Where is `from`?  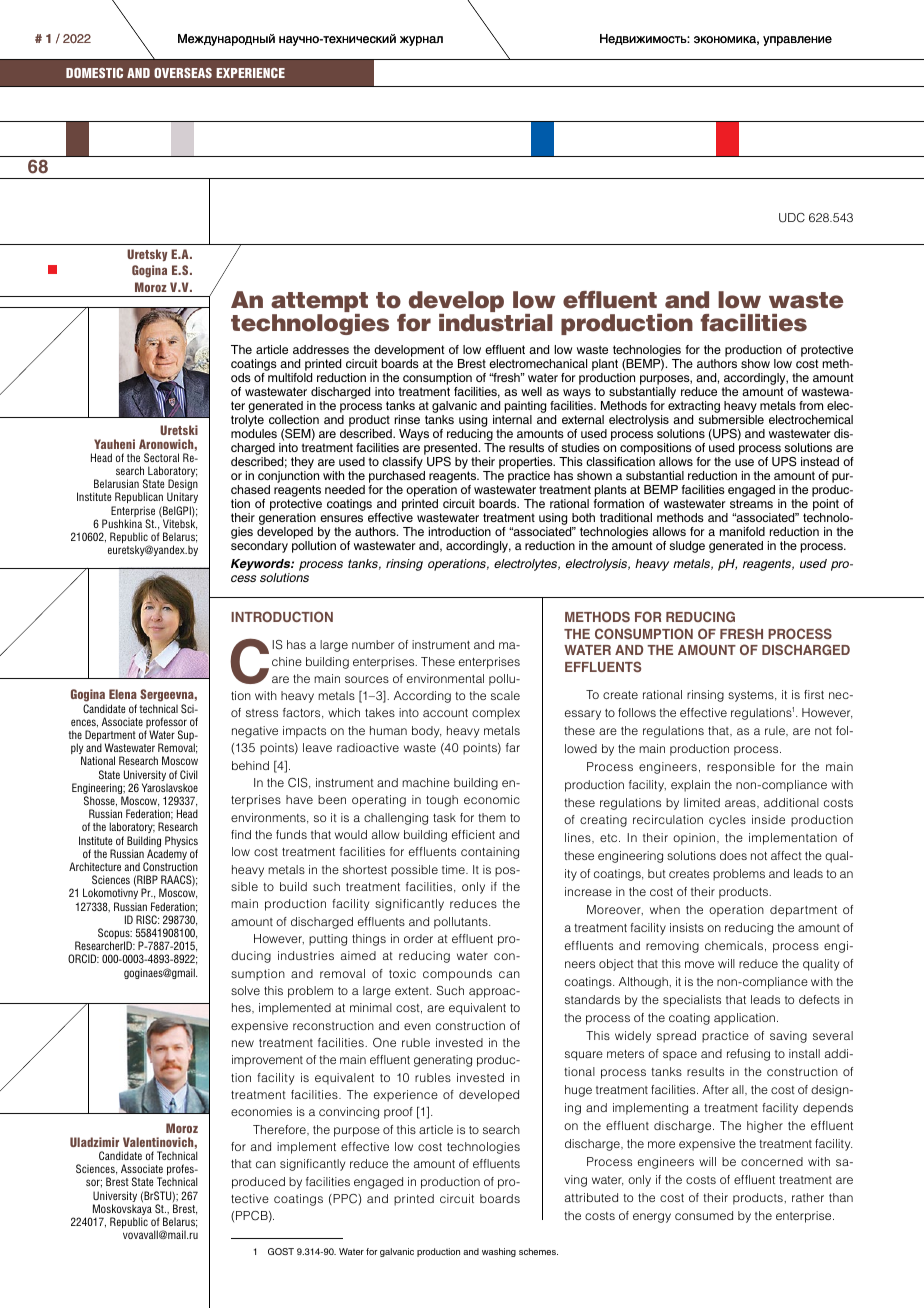 from is located at coordinates (811, 405).
